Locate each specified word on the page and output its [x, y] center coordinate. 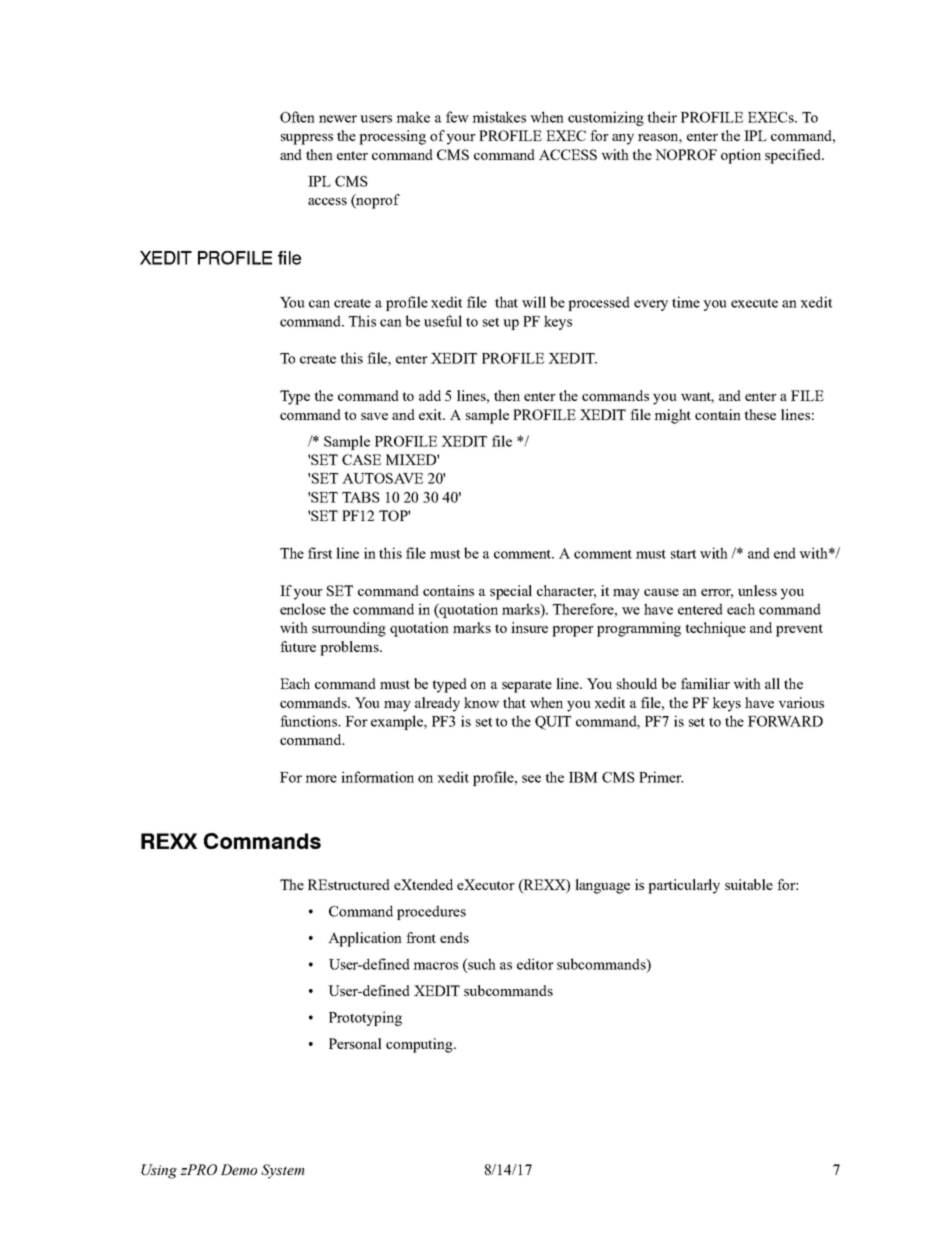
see [531, 779]
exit [432, 414]
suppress [307, 139]
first [320, 553]
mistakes [499, 117]
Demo [239, 1169]
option [741, 156]
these [760, 414]
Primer [661, 777]
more [321, 779]
